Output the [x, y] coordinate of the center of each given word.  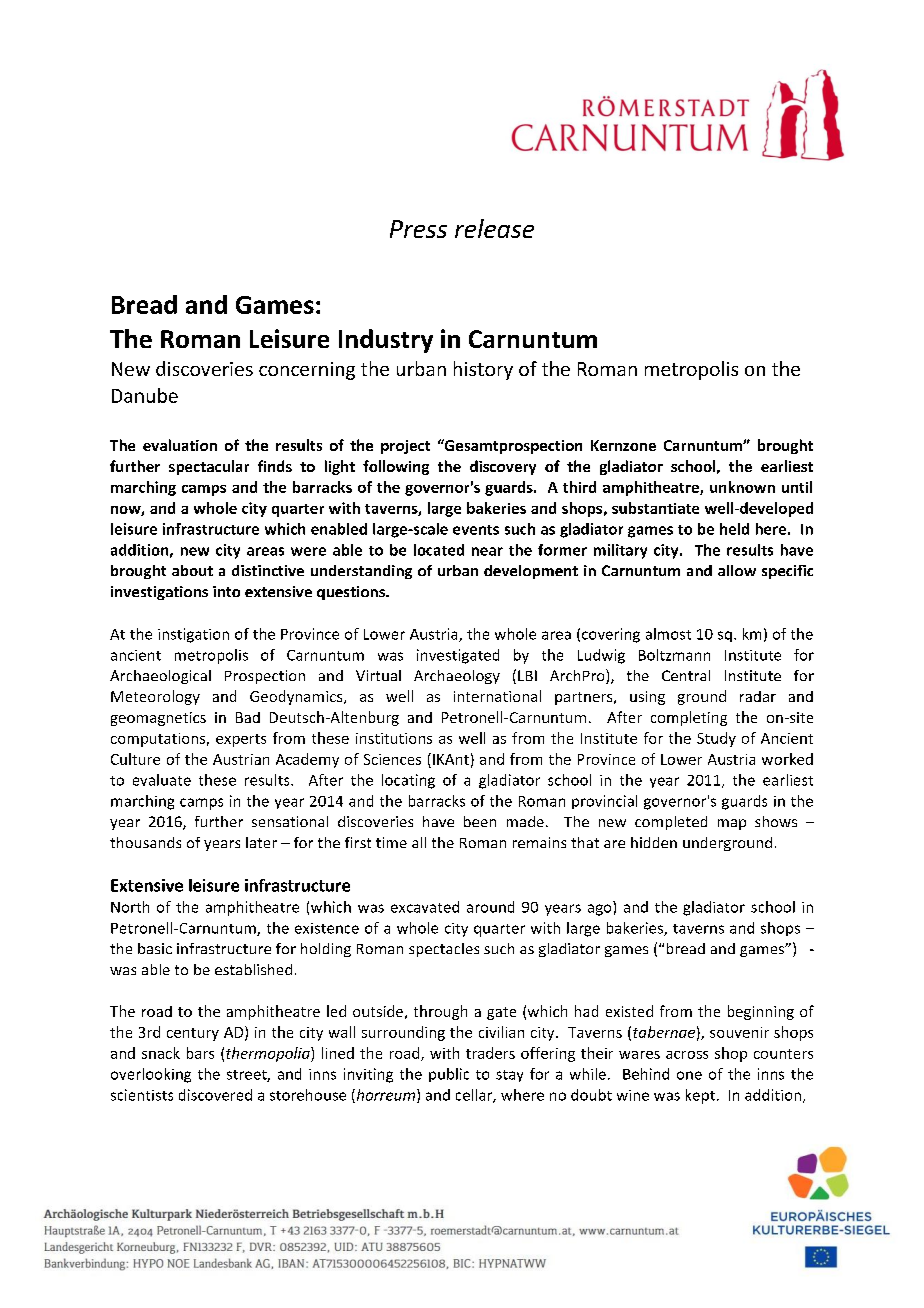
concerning [307, 371]
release [494, 228]
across [687, 1055]
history [483, 370]
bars [200, 1053]
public [449, 1075]
